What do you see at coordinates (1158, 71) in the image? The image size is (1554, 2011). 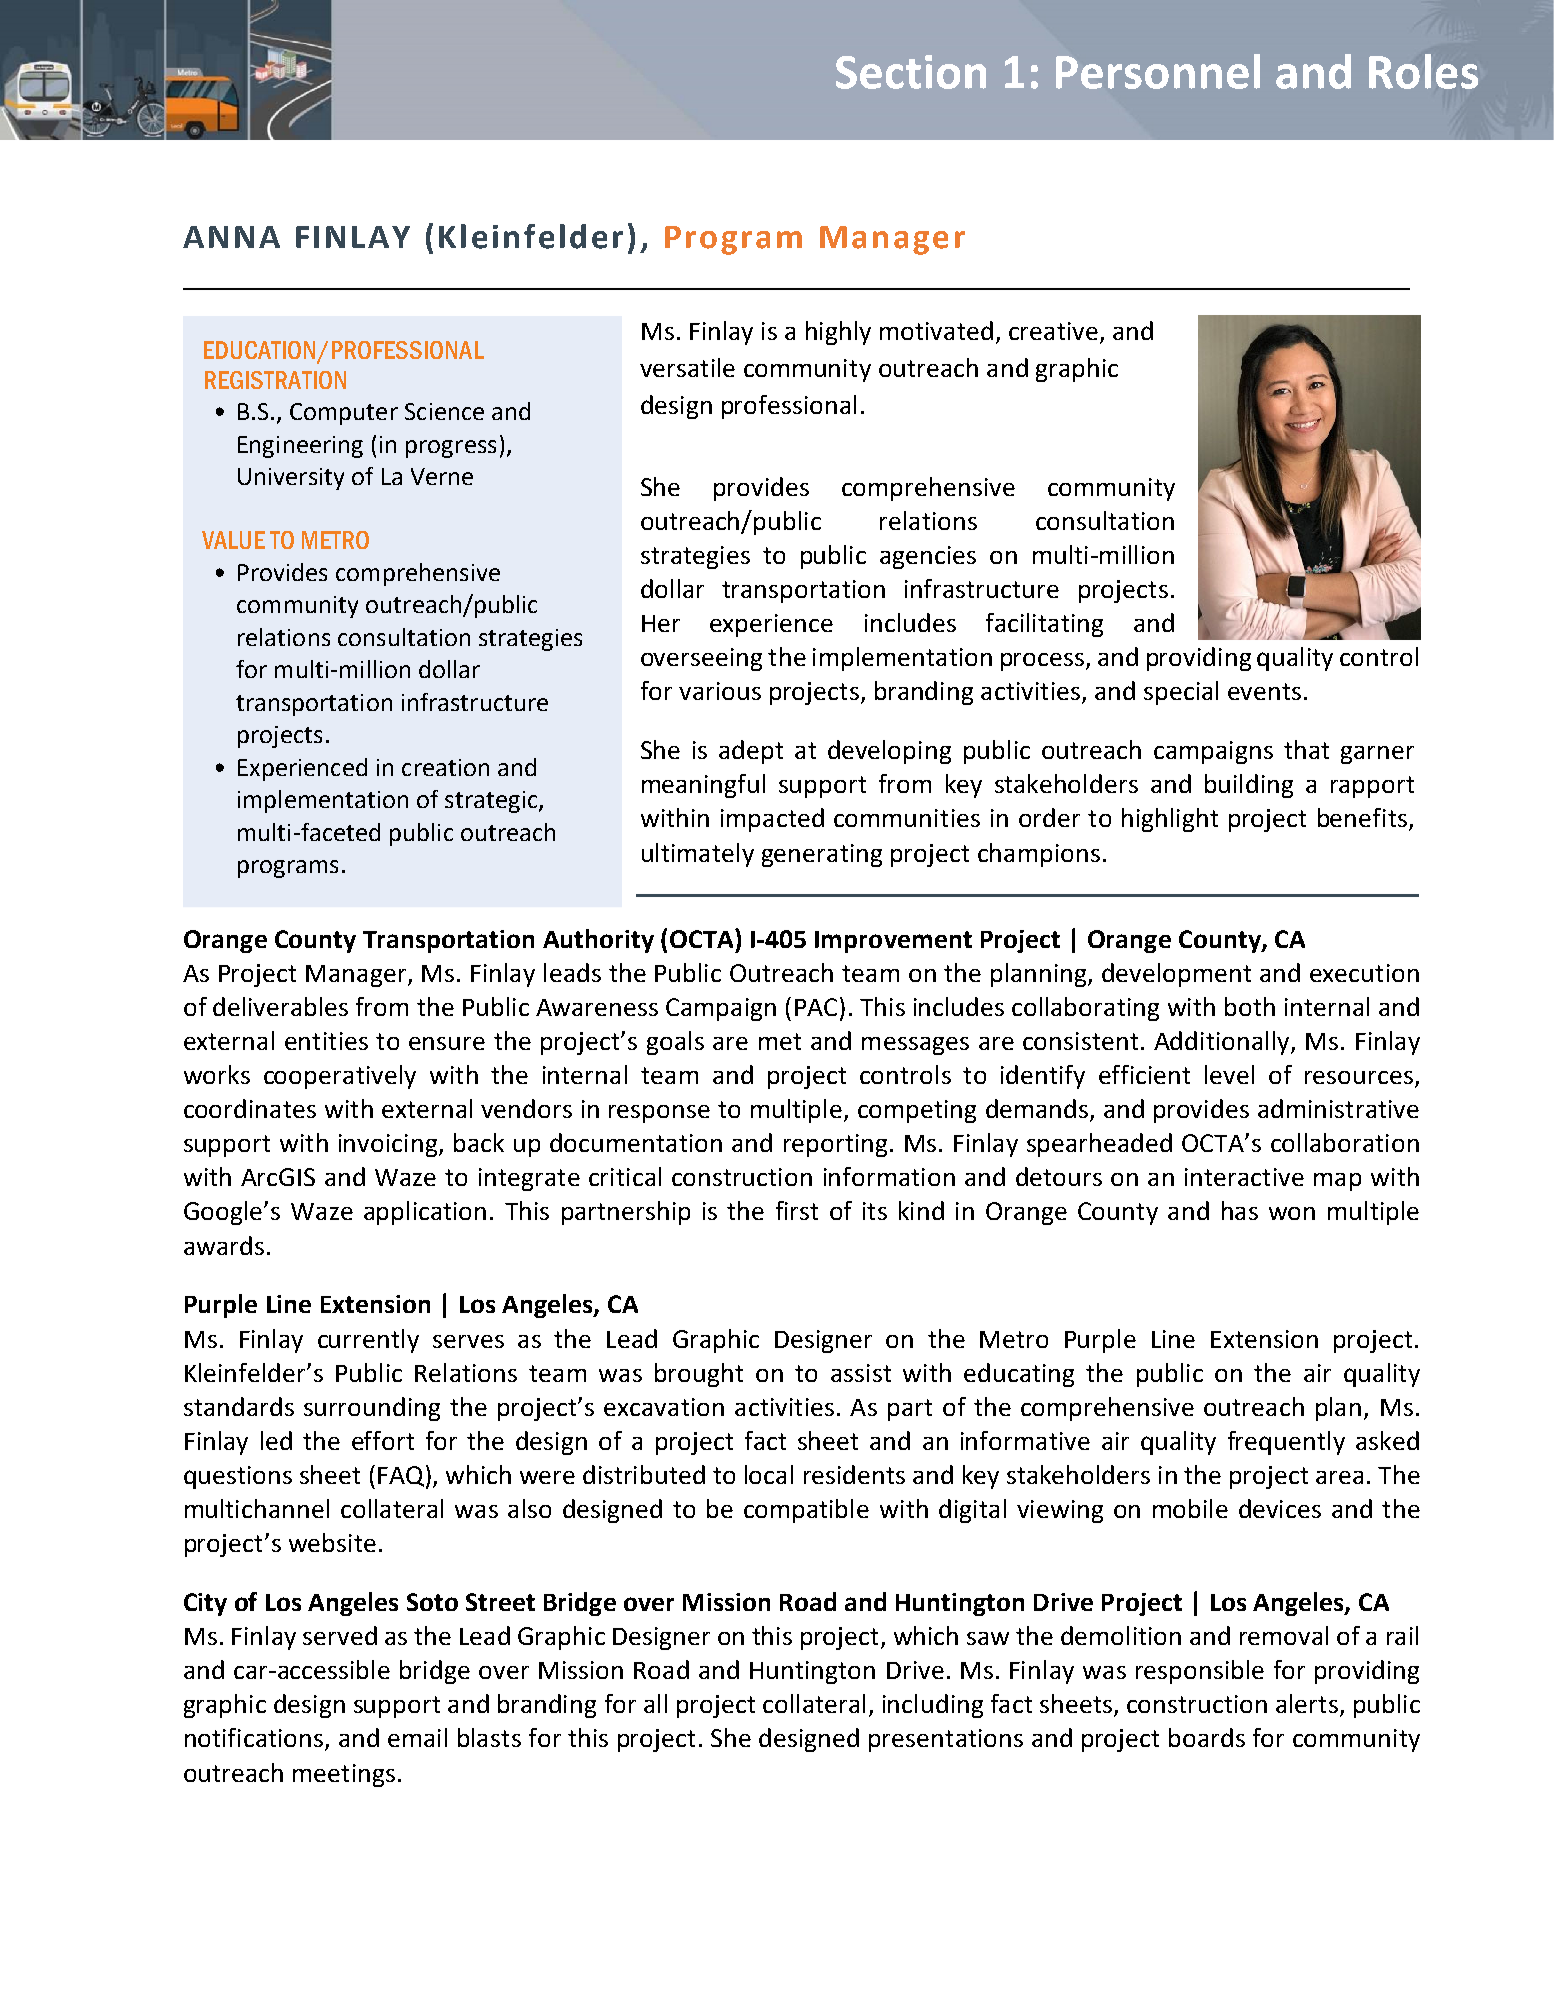 I see `Personnel` at bounding box center [1158, 71].
